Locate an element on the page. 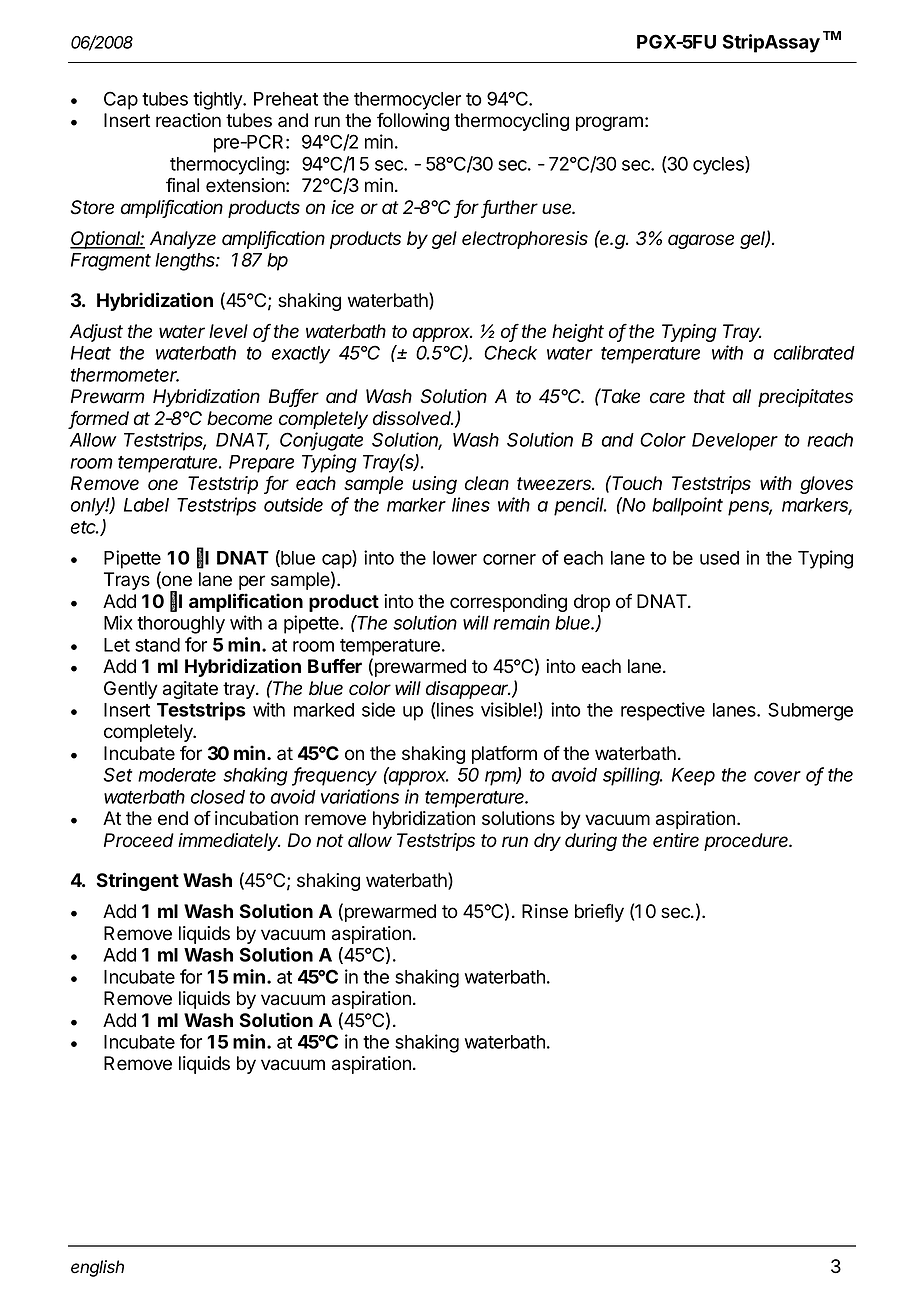 Image resolution: width=924 pixels, height=1308 pixels. reaction is located at coordinates (188, 120).
